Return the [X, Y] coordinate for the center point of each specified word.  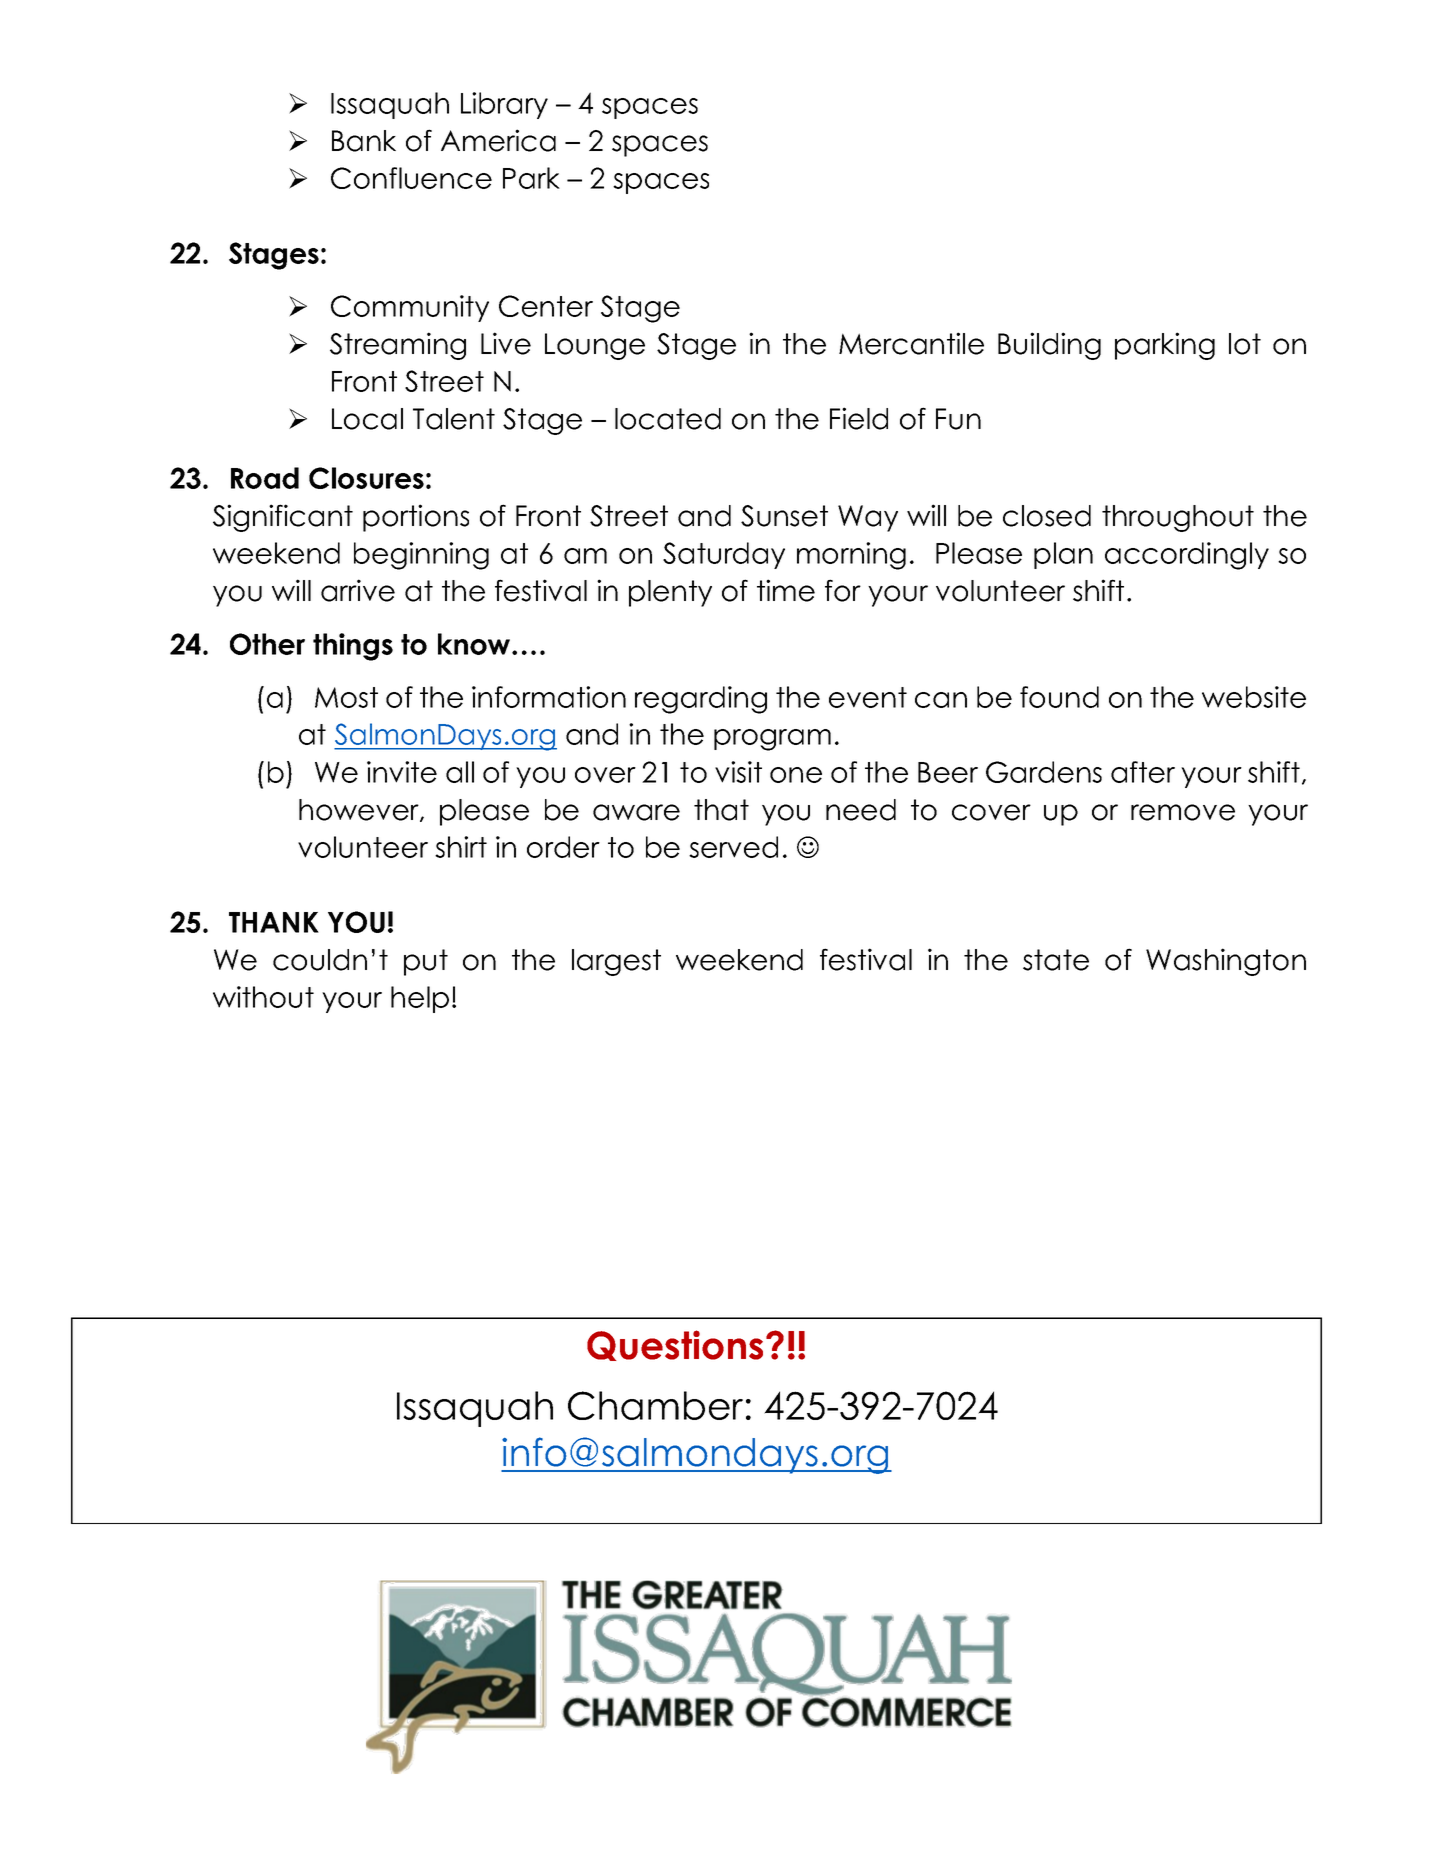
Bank [364, 141]
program [772, 740]
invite [402, 772]
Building [1049, 346]
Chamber [655, 1405]
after [1143, 772]
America [498, 140]
